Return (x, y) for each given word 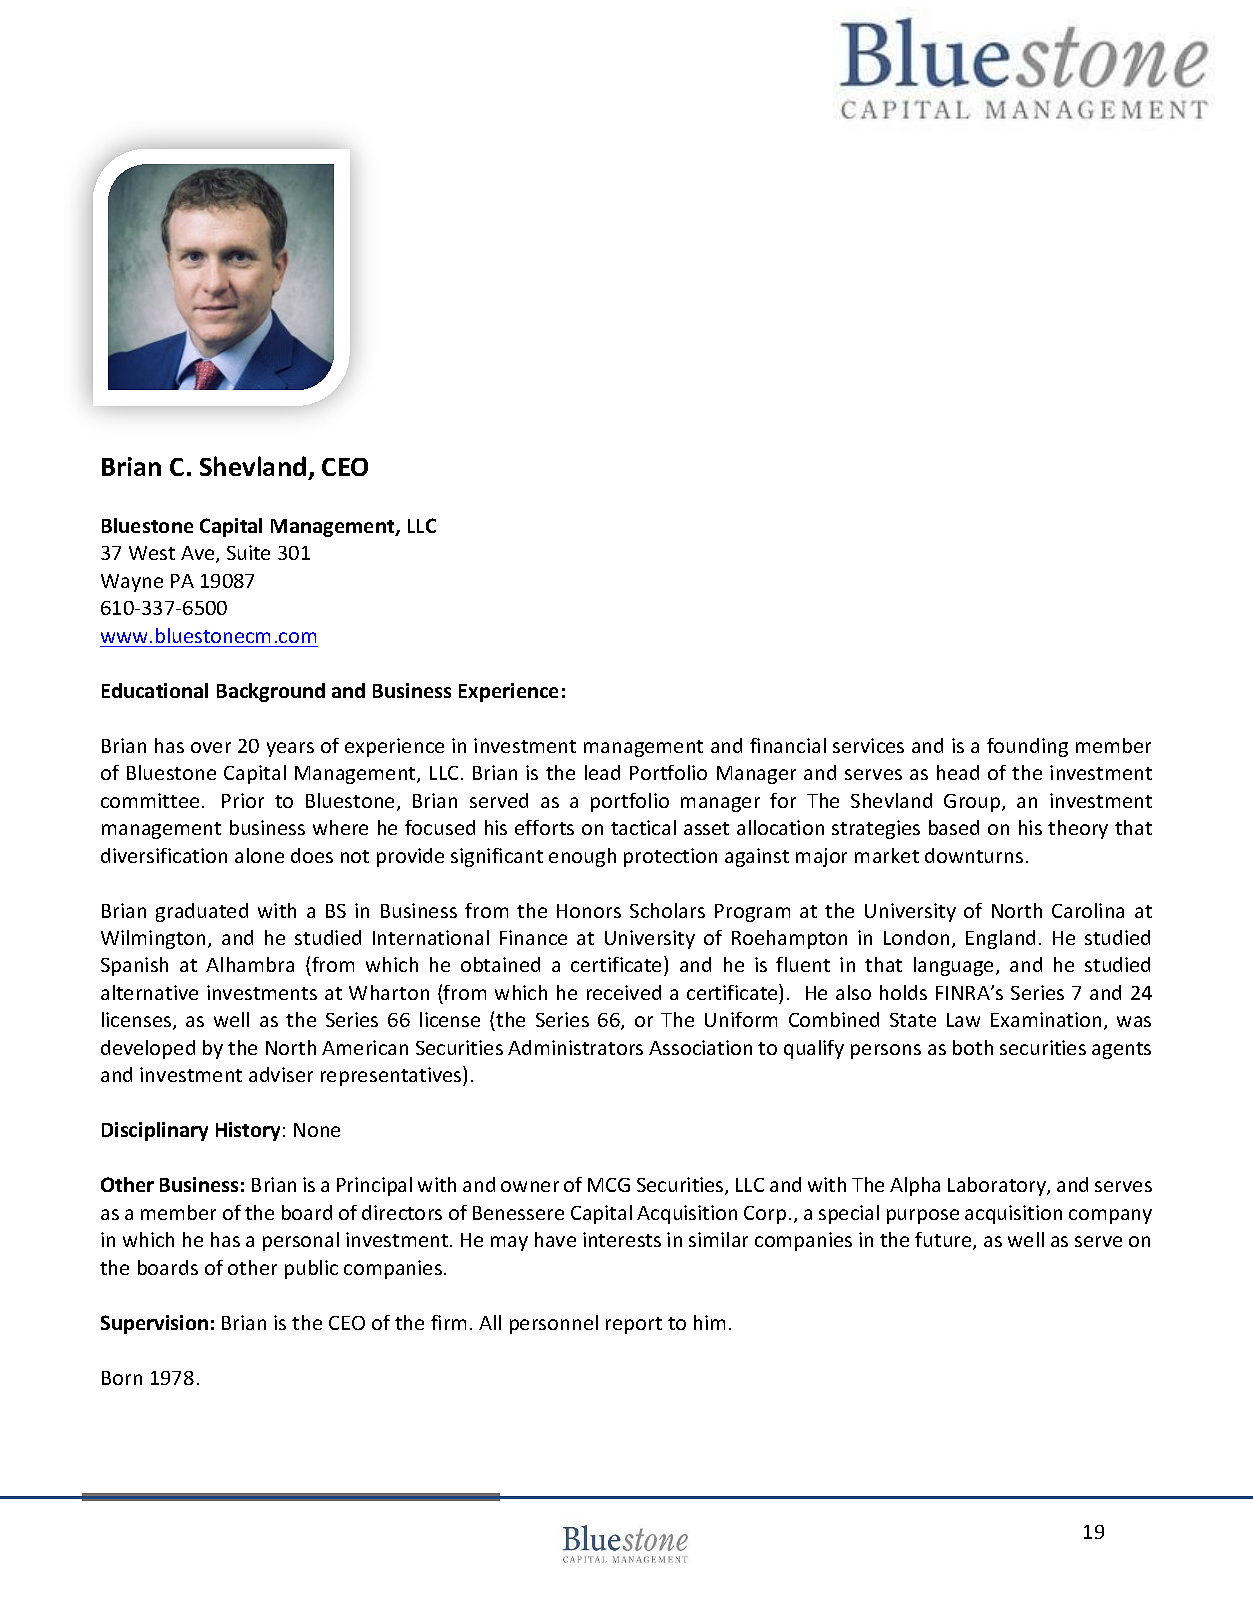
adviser (281, 1074)
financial (788, 745)
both (973, 1047)
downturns (974, 855)
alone (259, 855)
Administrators (575, 1047)
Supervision (154, 1324)
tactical (643, 827)
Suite (248, 552)
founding (1027, 747)
